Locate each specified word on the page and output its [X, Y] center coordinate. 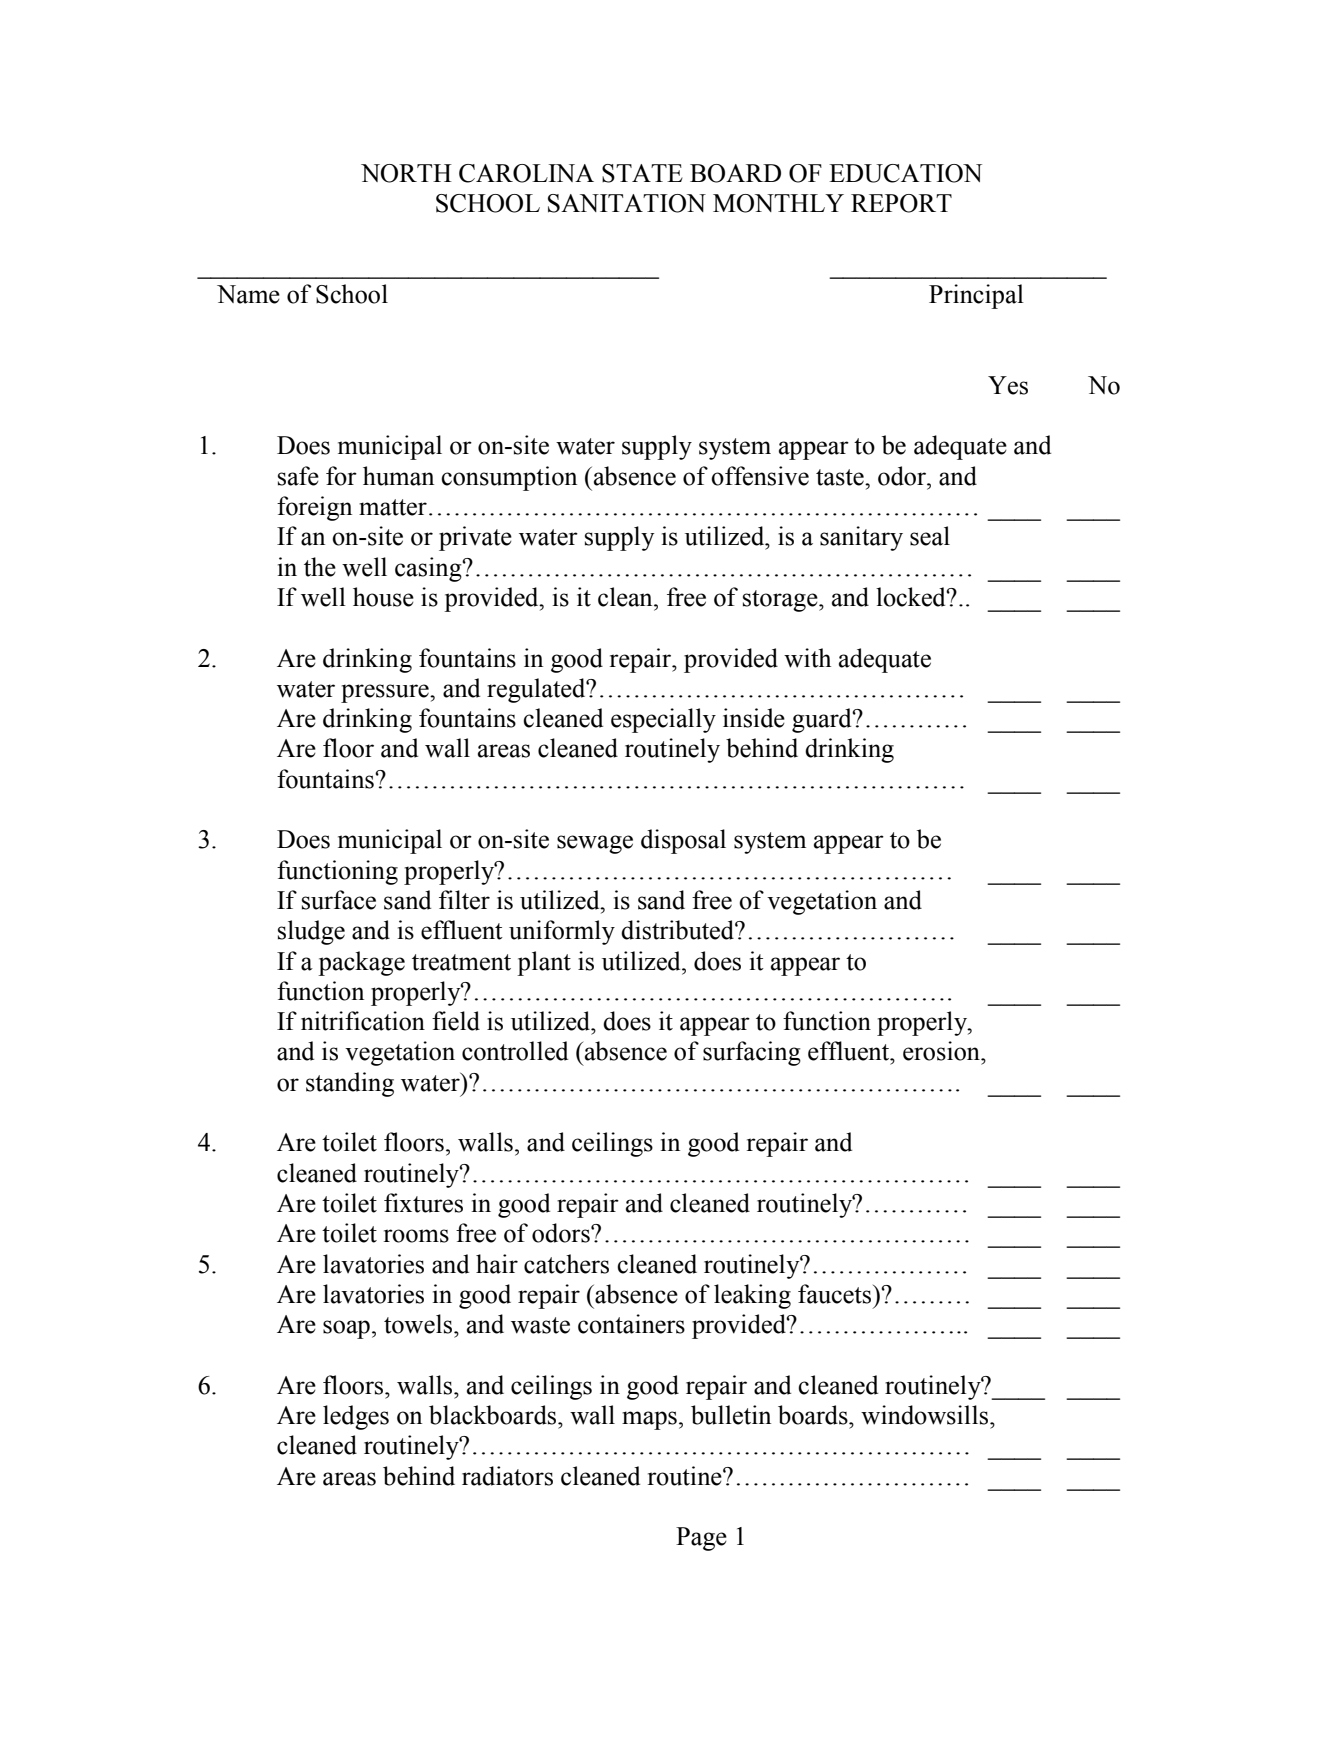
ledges [356, 1417]
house [383, 597]
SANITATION [627, 203]
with [807, 658]
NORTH [406, 173]
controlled [515, 1051]
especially [663, 720]
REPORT [901, 203]
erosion [942, 1051]
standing [350, 1084]
